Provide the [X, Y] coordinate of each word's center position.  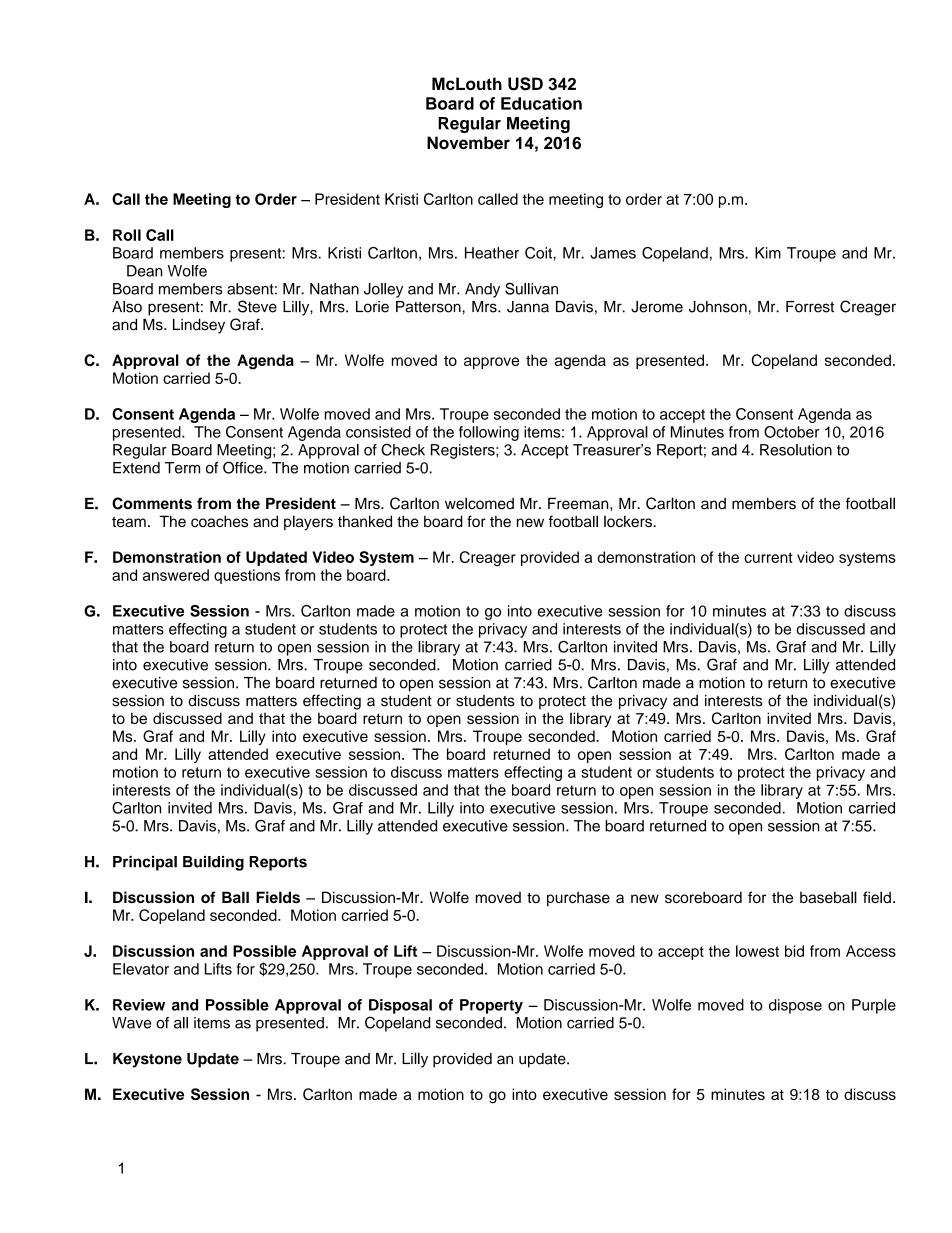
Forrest [810, 307]
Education [541, 103]
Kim [768, 253]
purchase [578, 899]
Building [213, 863]
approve [491, 363]
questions [247, 576]
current [768, 557]
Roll [127, 235]
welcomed [479, 503]
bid [794, 951]
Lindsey [199, 326]
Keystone [147, 1060]
